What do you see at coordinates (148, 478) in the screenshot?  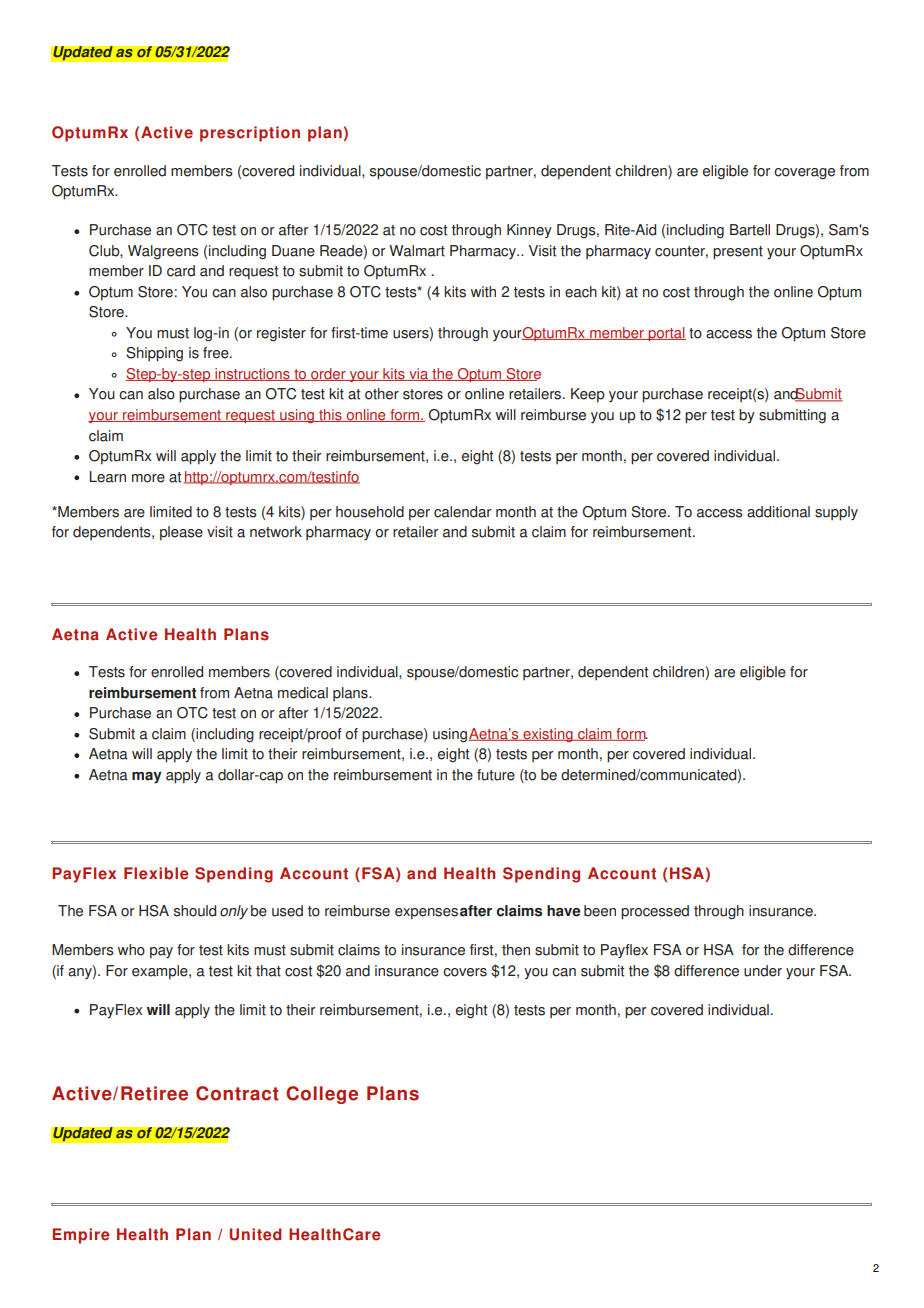 I see `more` at bounding box center [148, 478].
